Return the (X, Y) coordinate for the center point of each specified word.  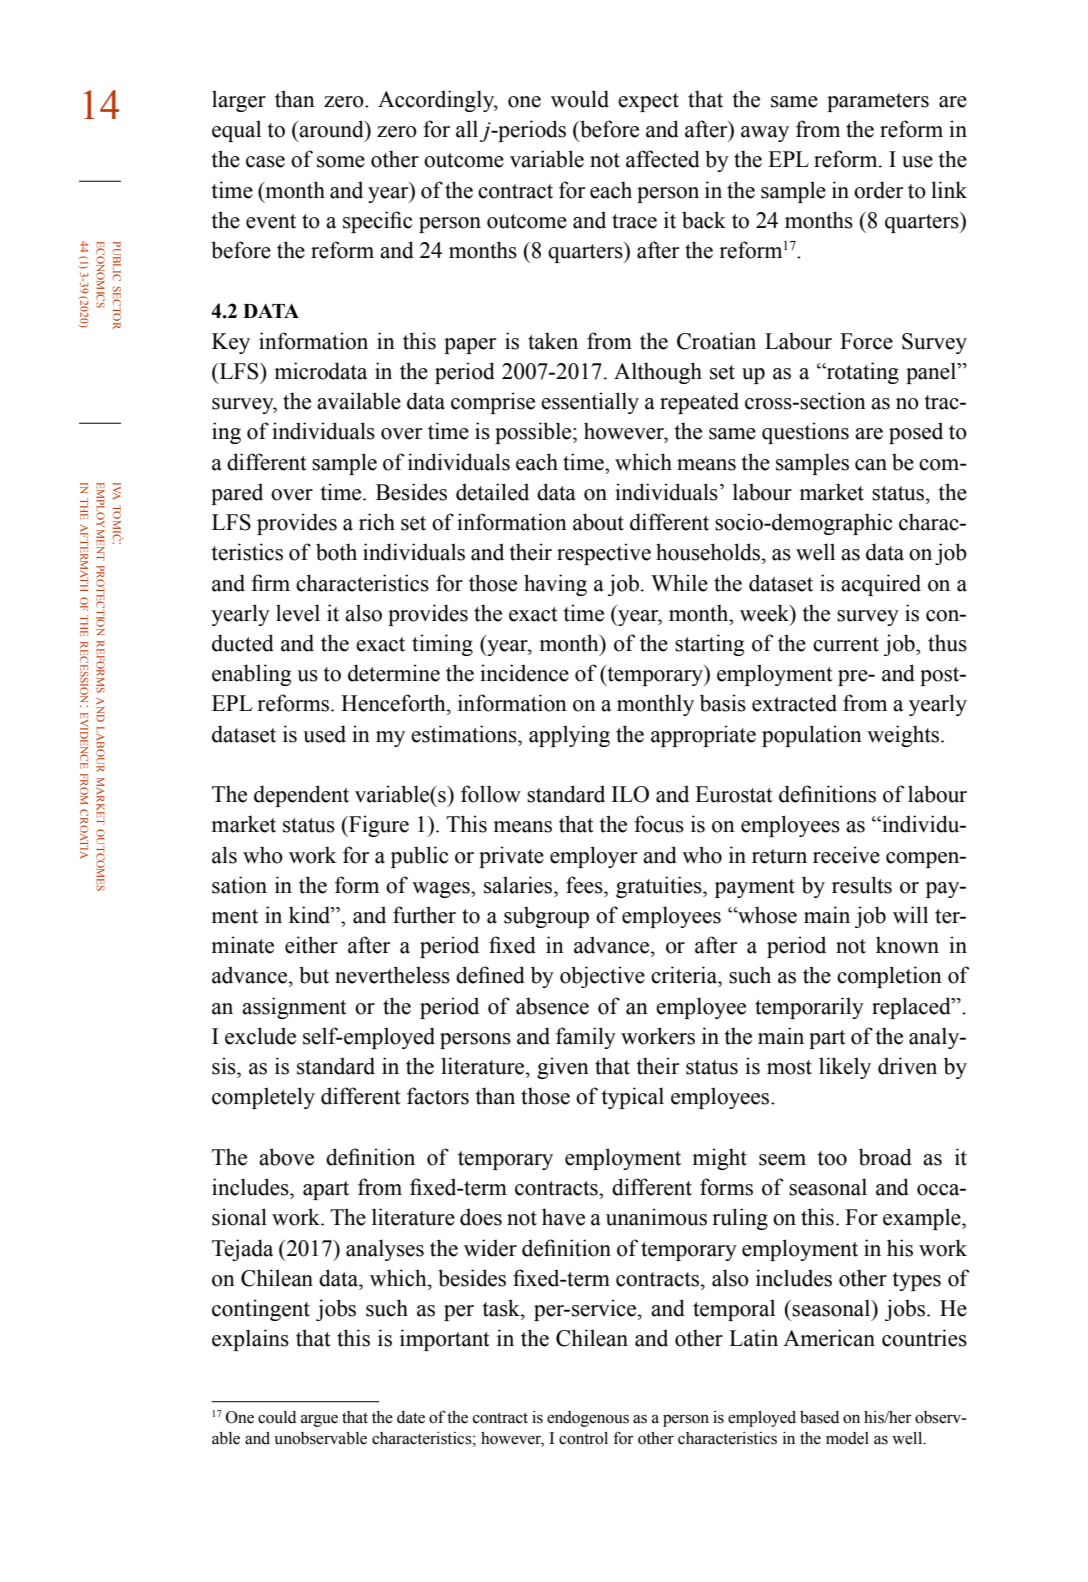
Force (866, 341)
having (555, 585)
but (314, 975)
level (298, 613)
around (331, 129)
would (580, 99)
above (286, 1157)
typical (633, 1098)
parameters (878, 102)
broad (885, 1157)
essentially (590, 403)
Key (231, 343)
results (862, 885)
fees (585, 885)
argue (319, 1421)
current (846, 644)
